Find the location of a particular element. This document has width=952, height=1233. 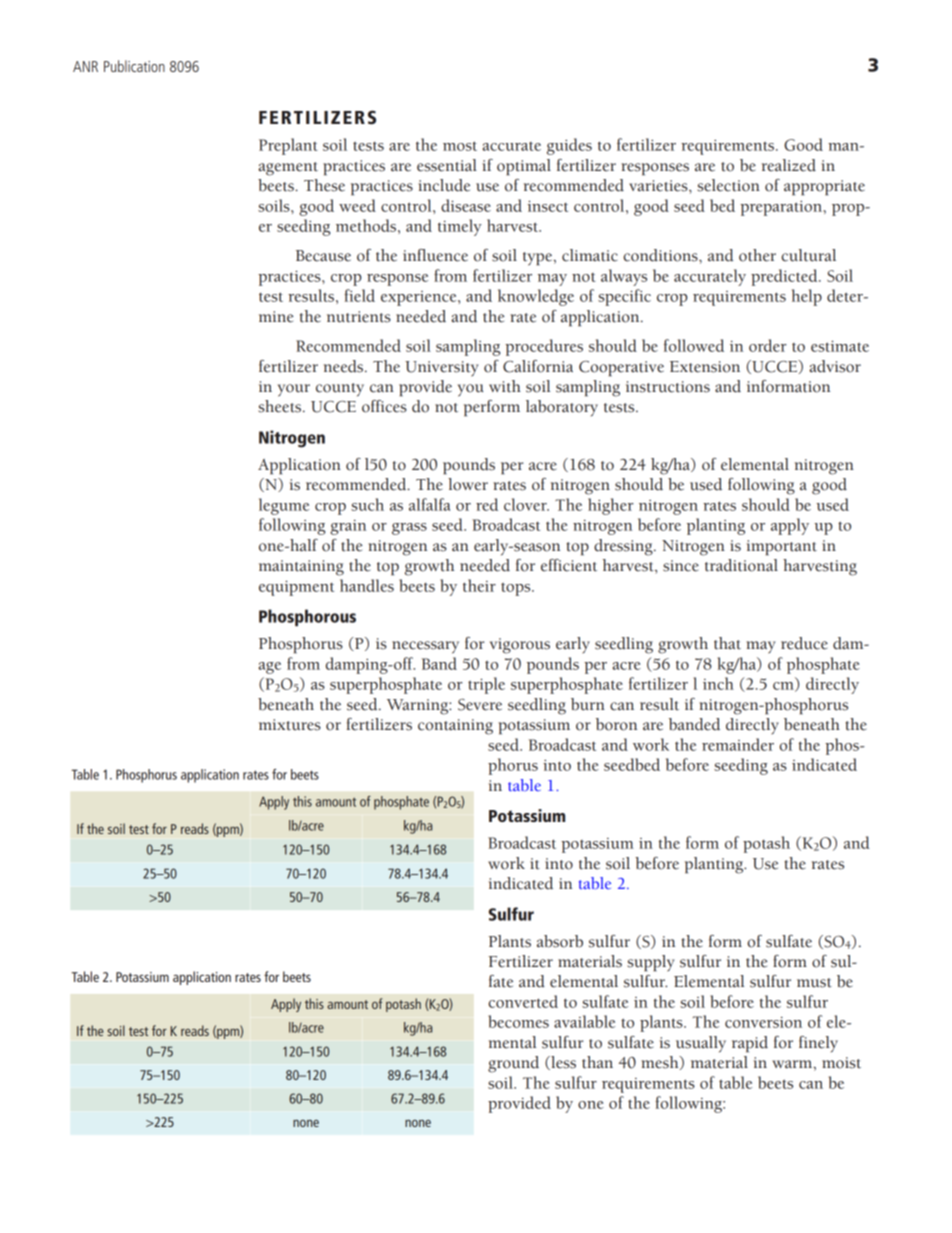

equipment is located at coordinates (296, 588).
